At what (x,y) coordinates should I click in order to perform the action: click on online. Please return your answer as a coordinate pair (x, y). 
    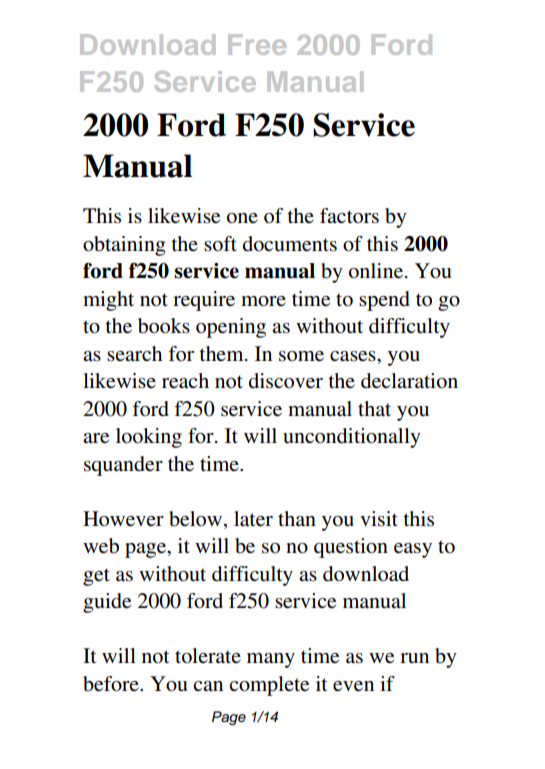
    Looking at the image, I should click on (376, 271).
